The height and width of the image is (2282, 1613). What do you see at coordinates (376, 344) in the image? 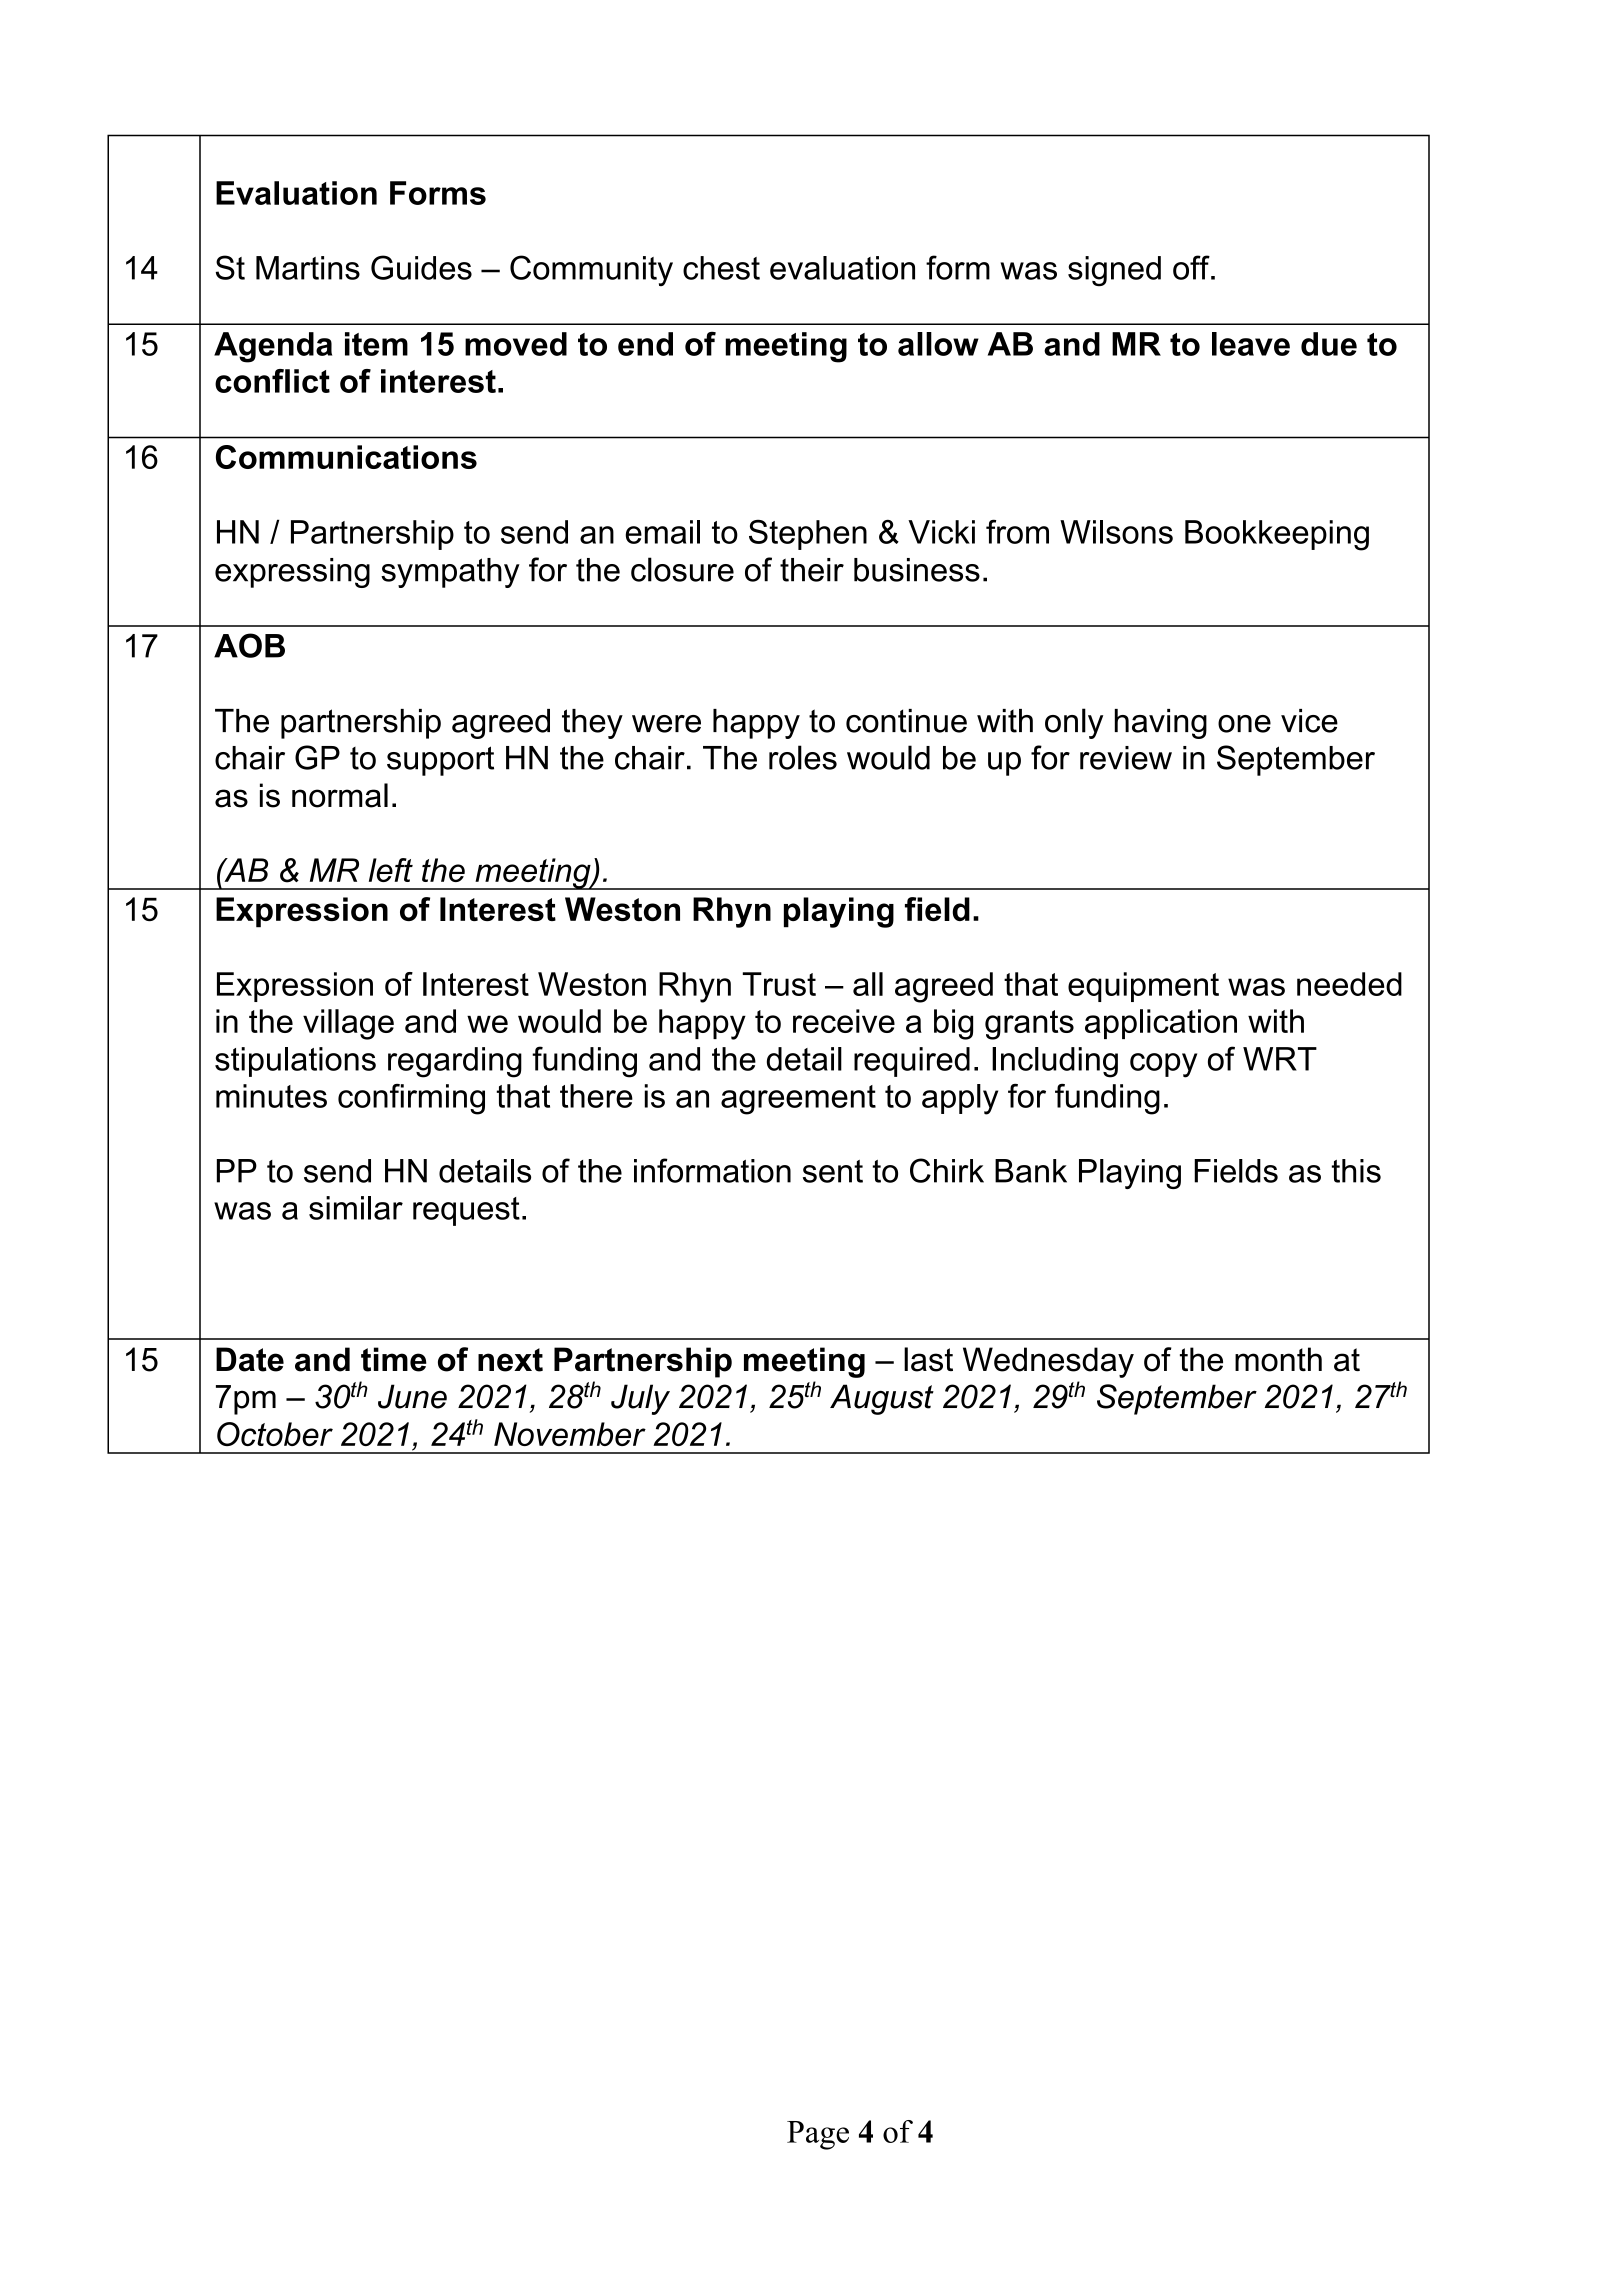
I see `item` at bounding box center [376, 344].
